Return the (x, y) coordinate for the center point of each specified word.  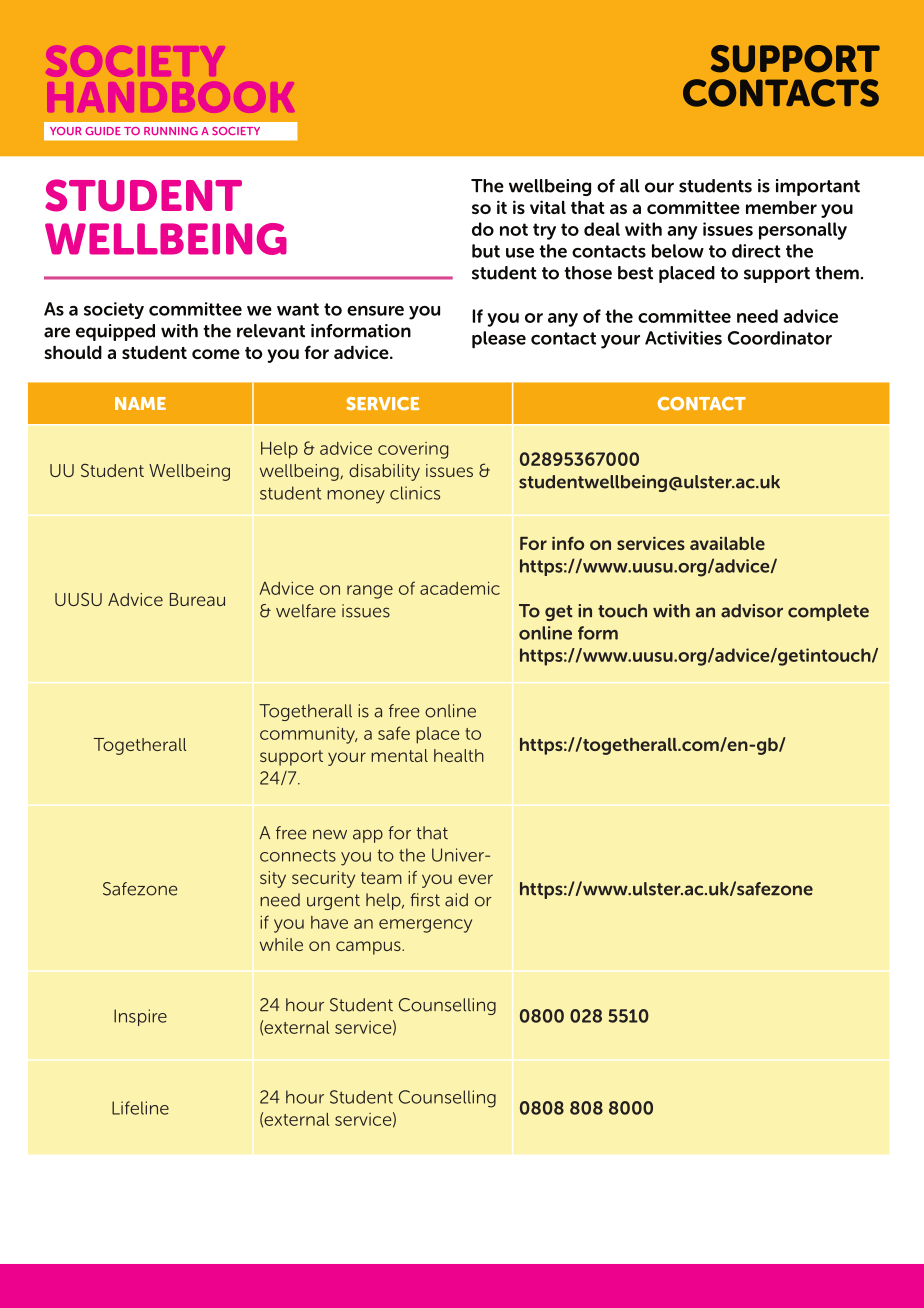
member (781, 207)
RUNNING (171, 131)
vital (548, 207)
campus (369, 948)
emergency (425, 926)
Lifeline (140, 1108)
